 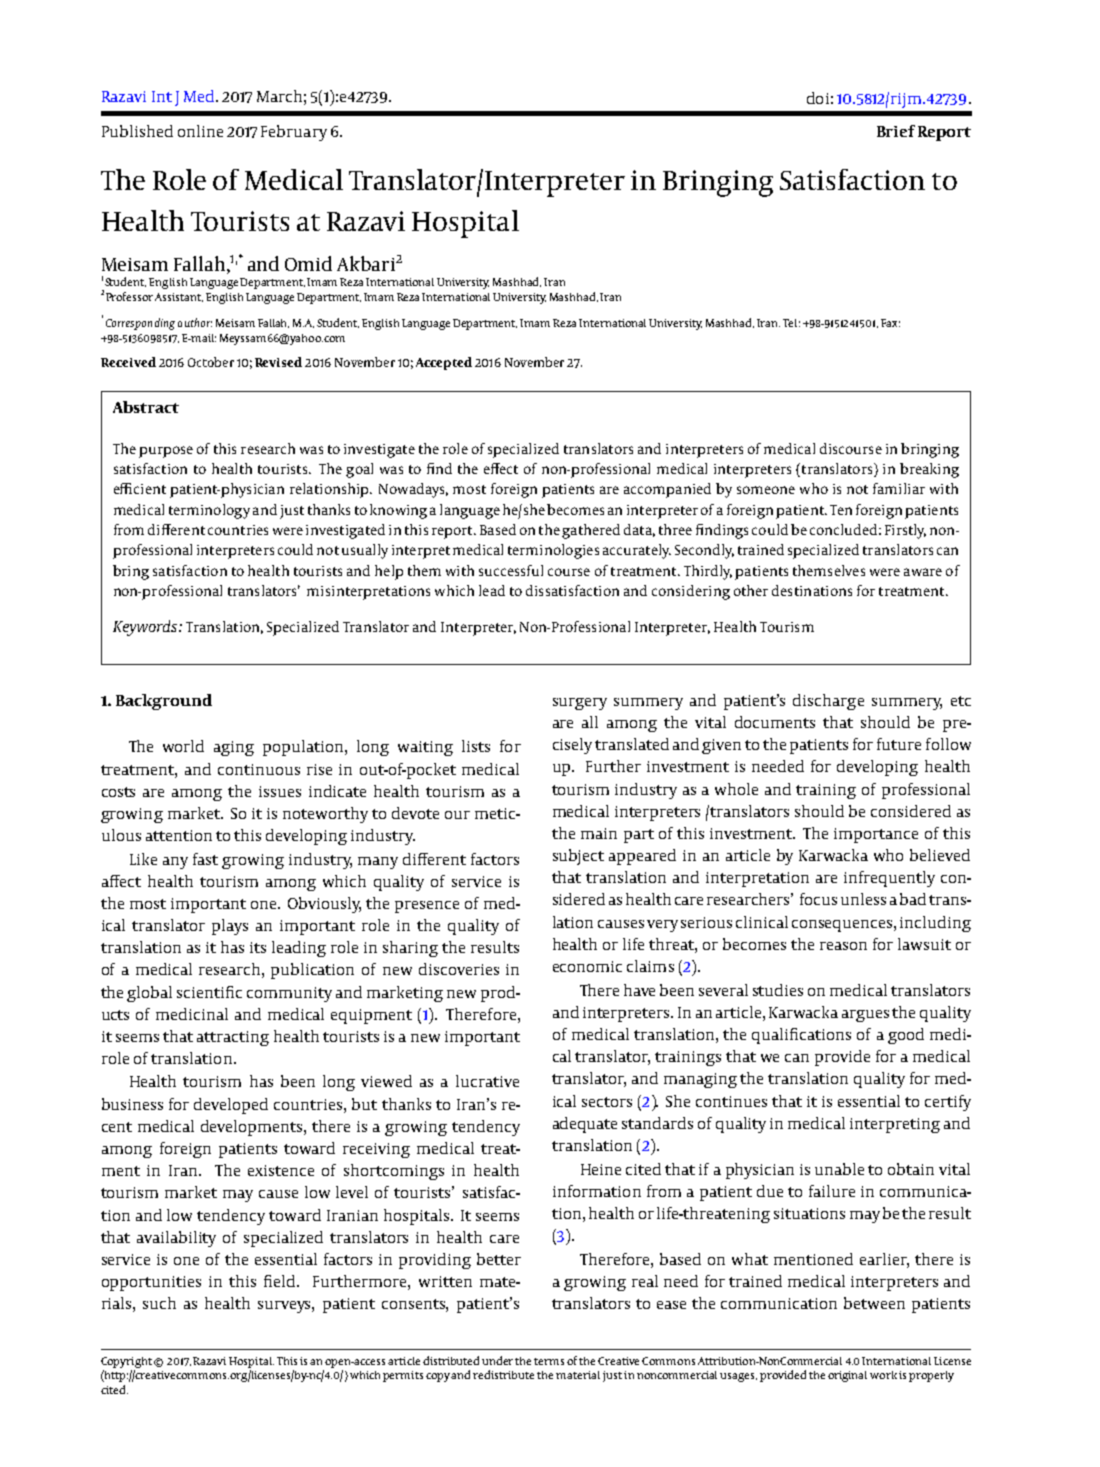 I want to click on world, so click(x=183, y=746).
